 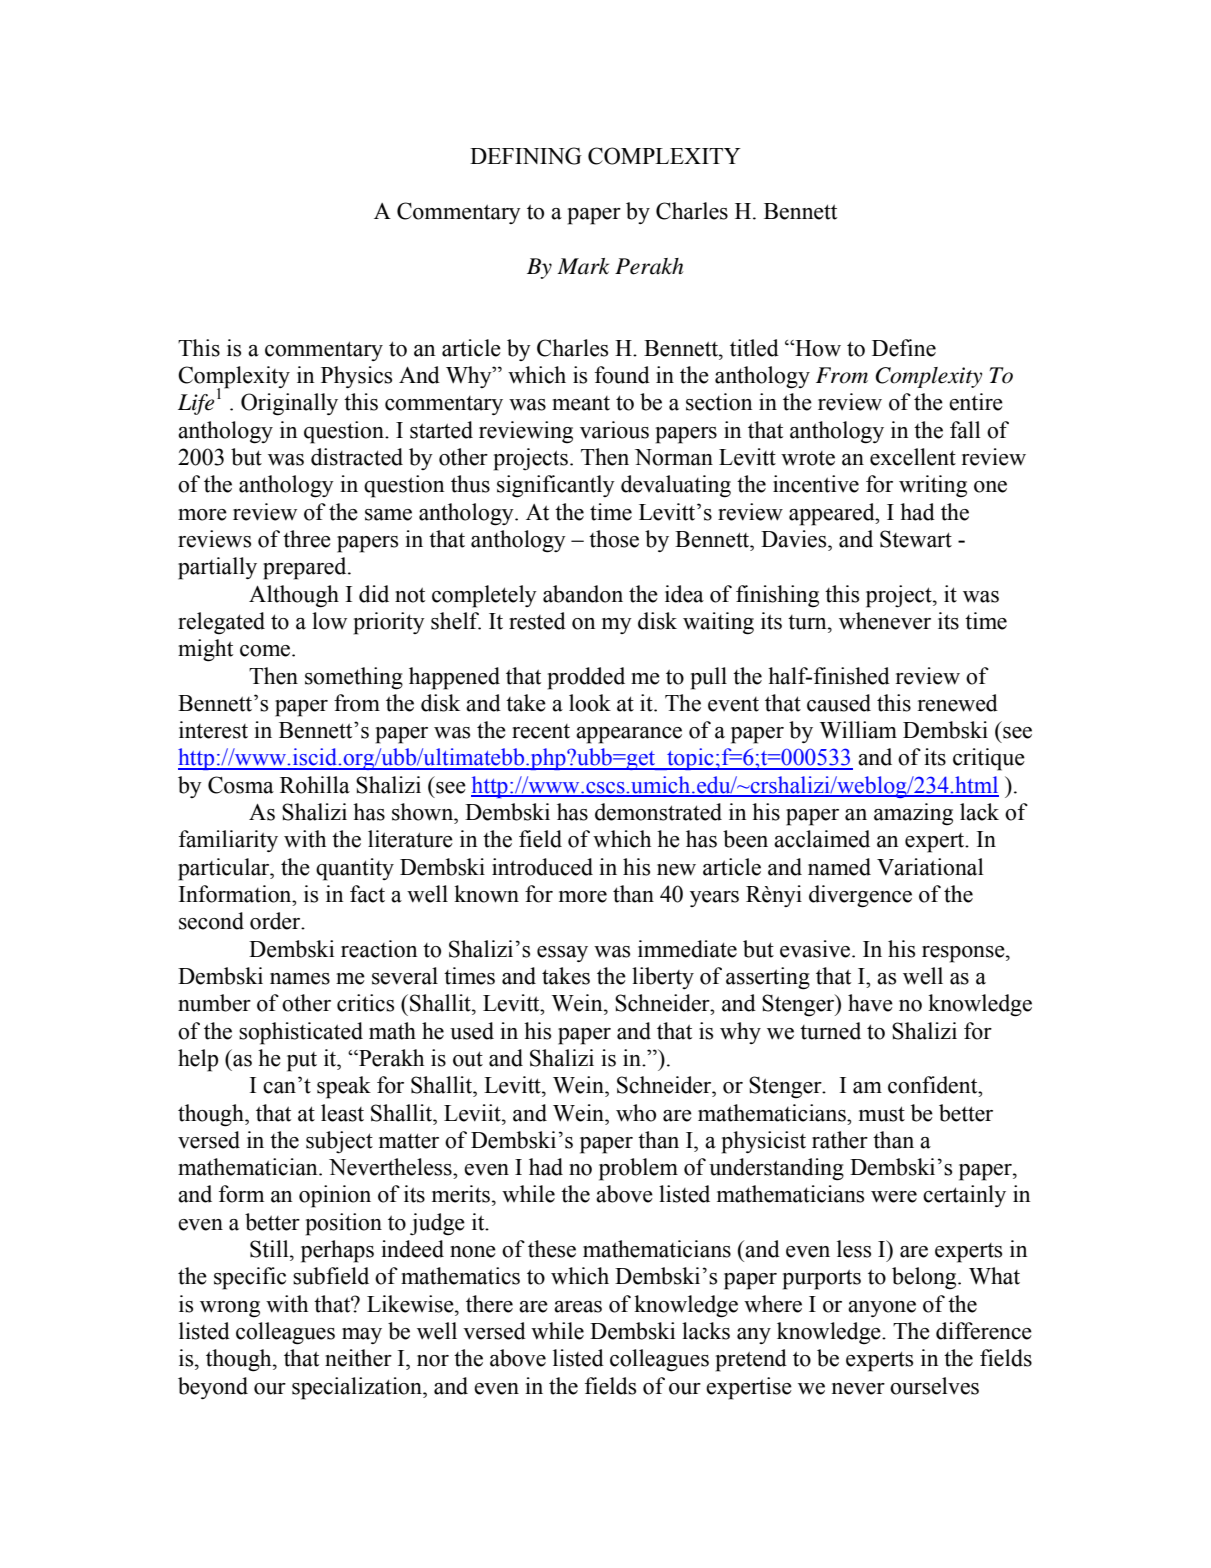 I want to click on areas, so click(x=578, y=1307).
